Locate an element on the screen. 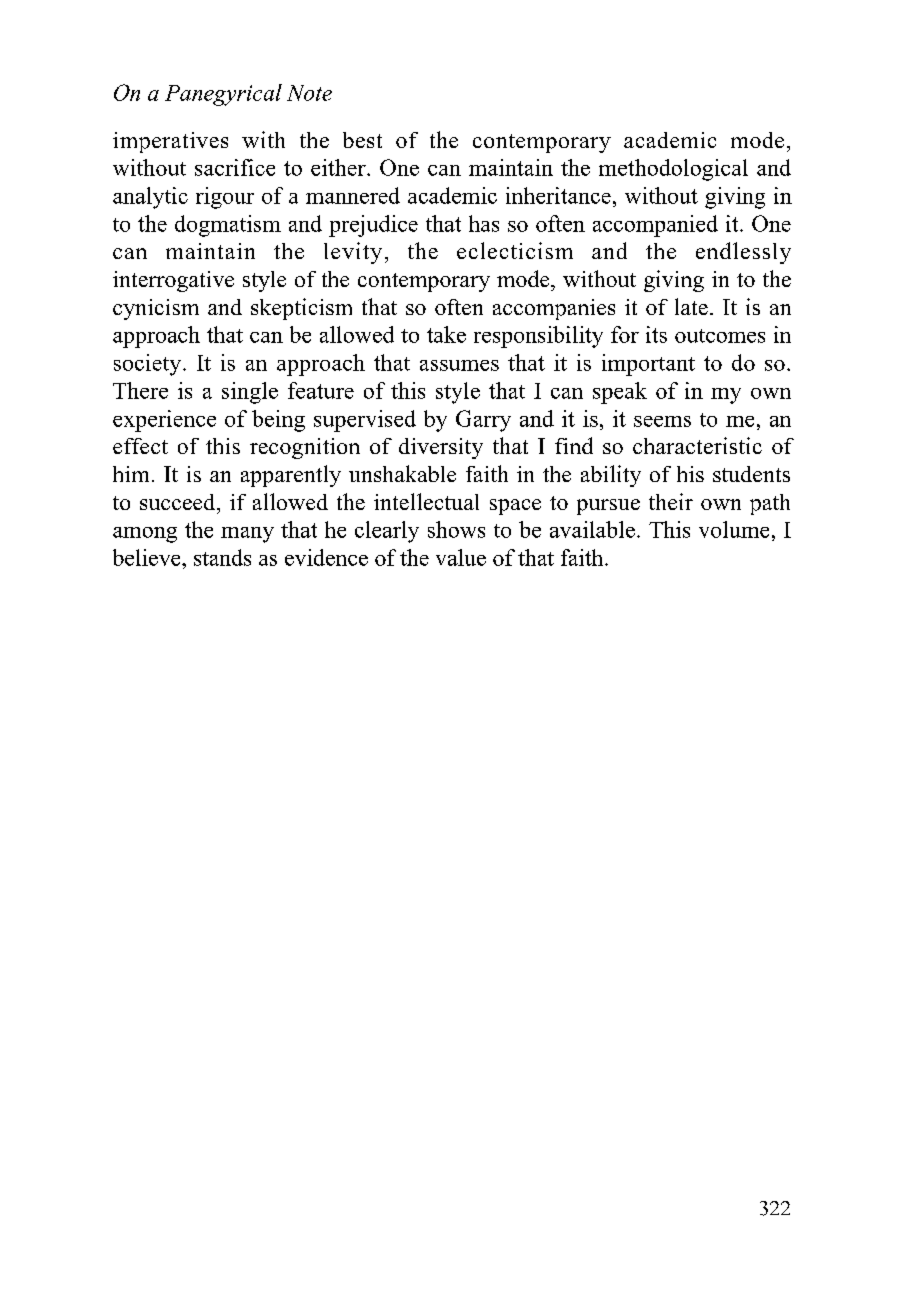 The width and height of the screenshot is (924, 1310). Garry is located at coordinates (483, 421).
